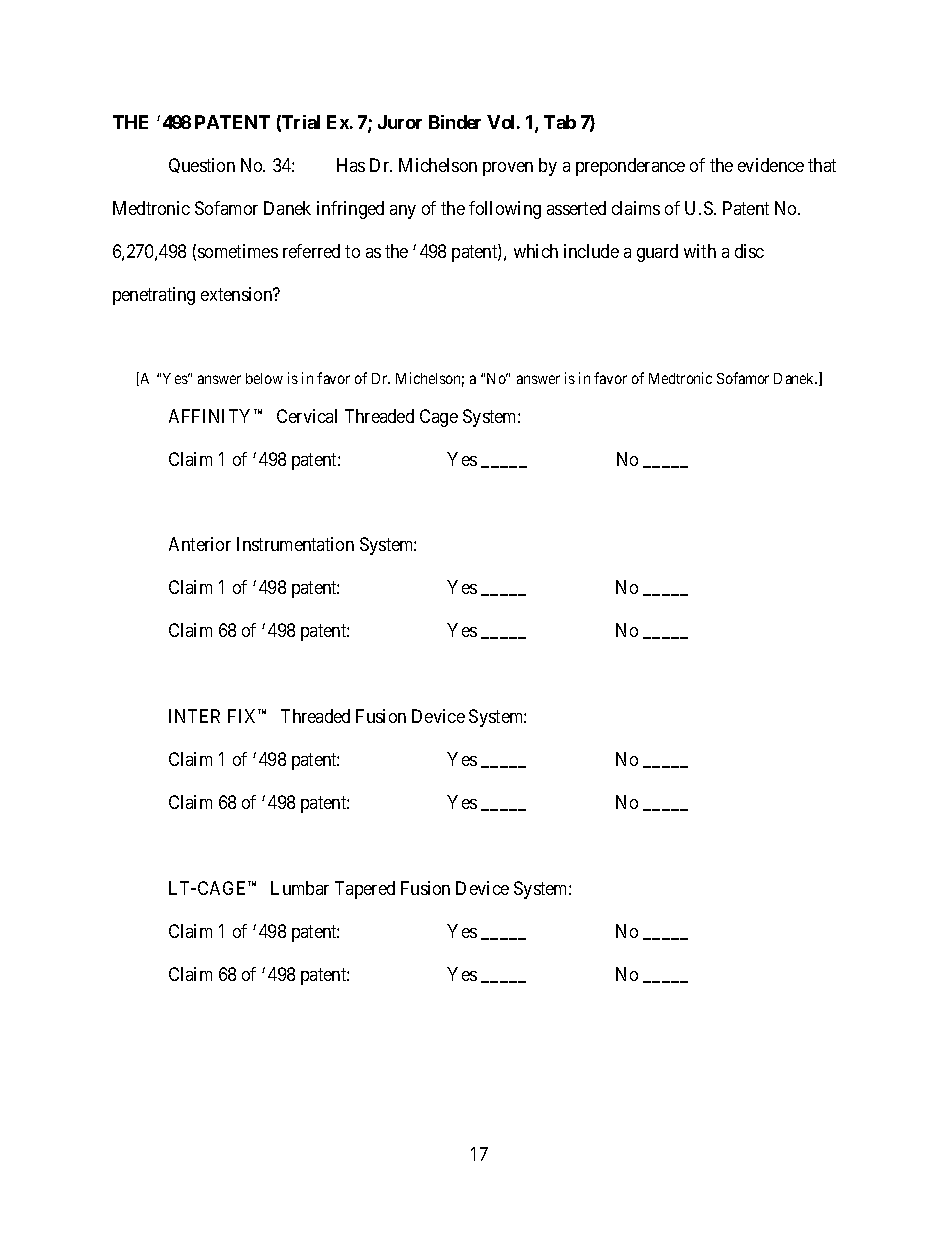 This screenshot has height=1233, width=952. I want to click on AFFINITY, so click(212, 416).
